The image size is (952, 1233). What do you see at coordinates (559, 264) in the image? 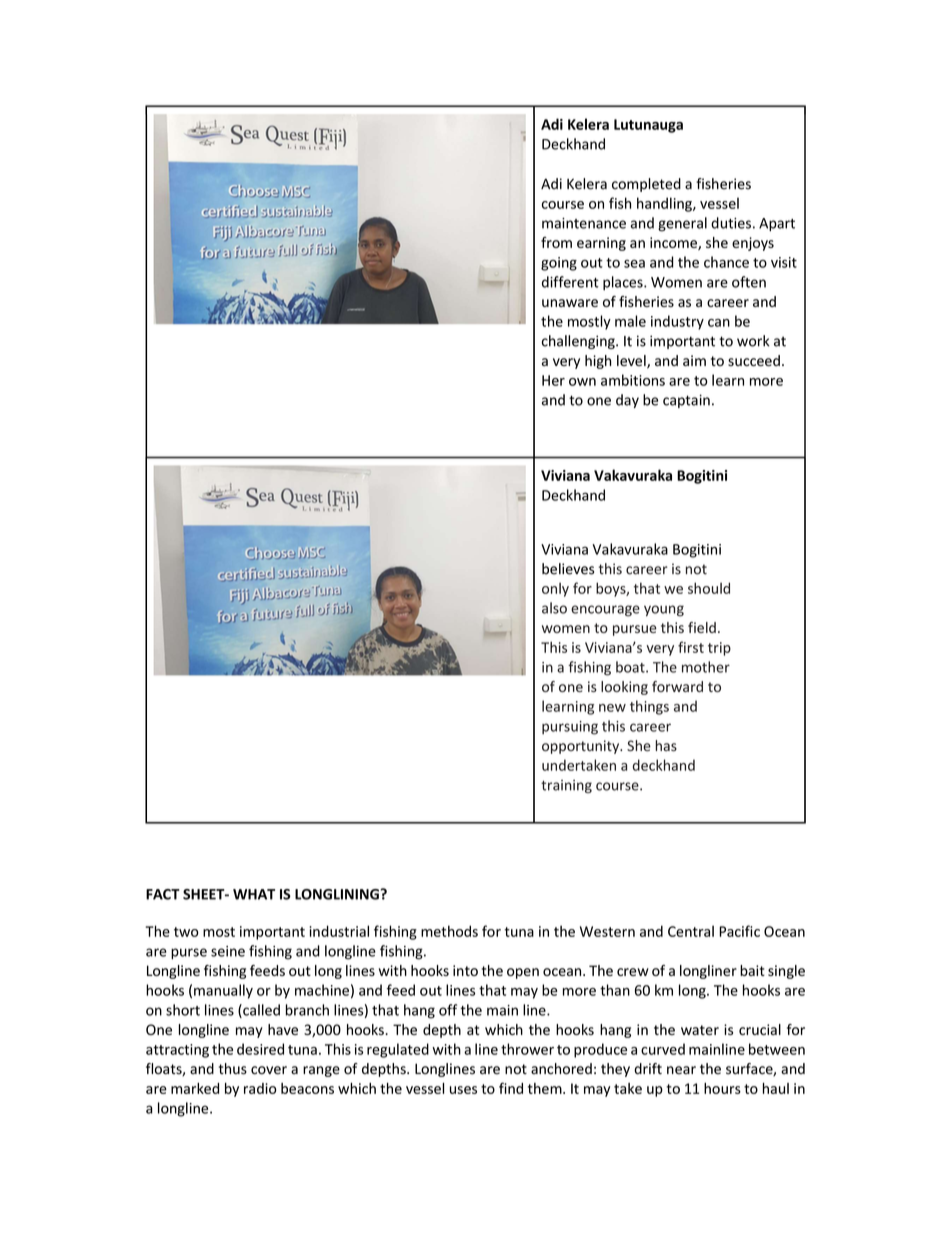
I see `going` at bounding box center [559, 264].
